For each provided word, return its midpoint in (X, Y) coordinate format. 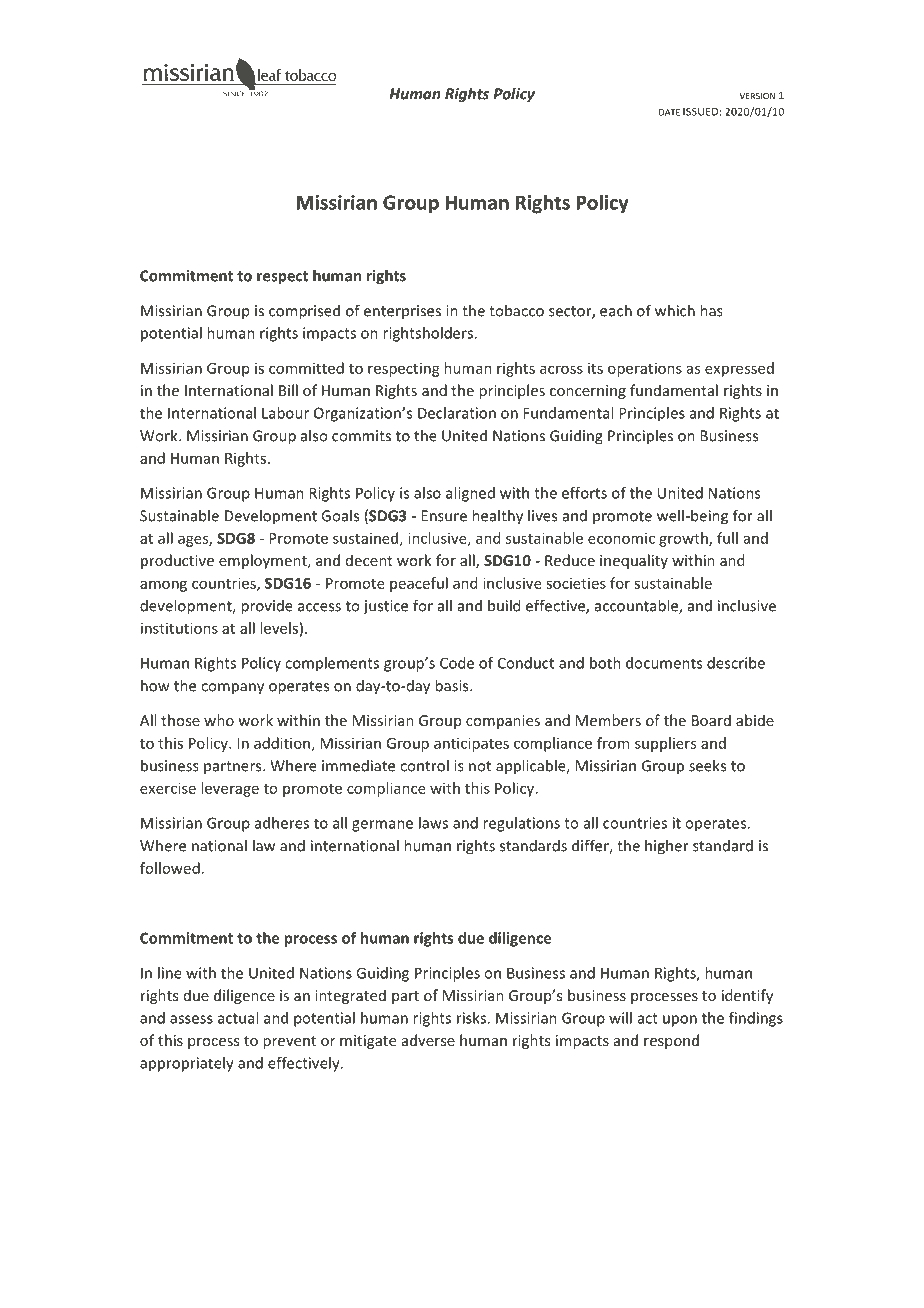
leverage (230, 789)
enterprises (402, 312)
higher (667, 847)
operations (645, 369)
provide (267, 607)
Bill (288, 390)
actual (238, 1018)
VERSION (757, 96)
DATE (669, 112)
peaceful (419, 584)
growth (684, 539)
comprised (304, 312)
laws (433, 823)
